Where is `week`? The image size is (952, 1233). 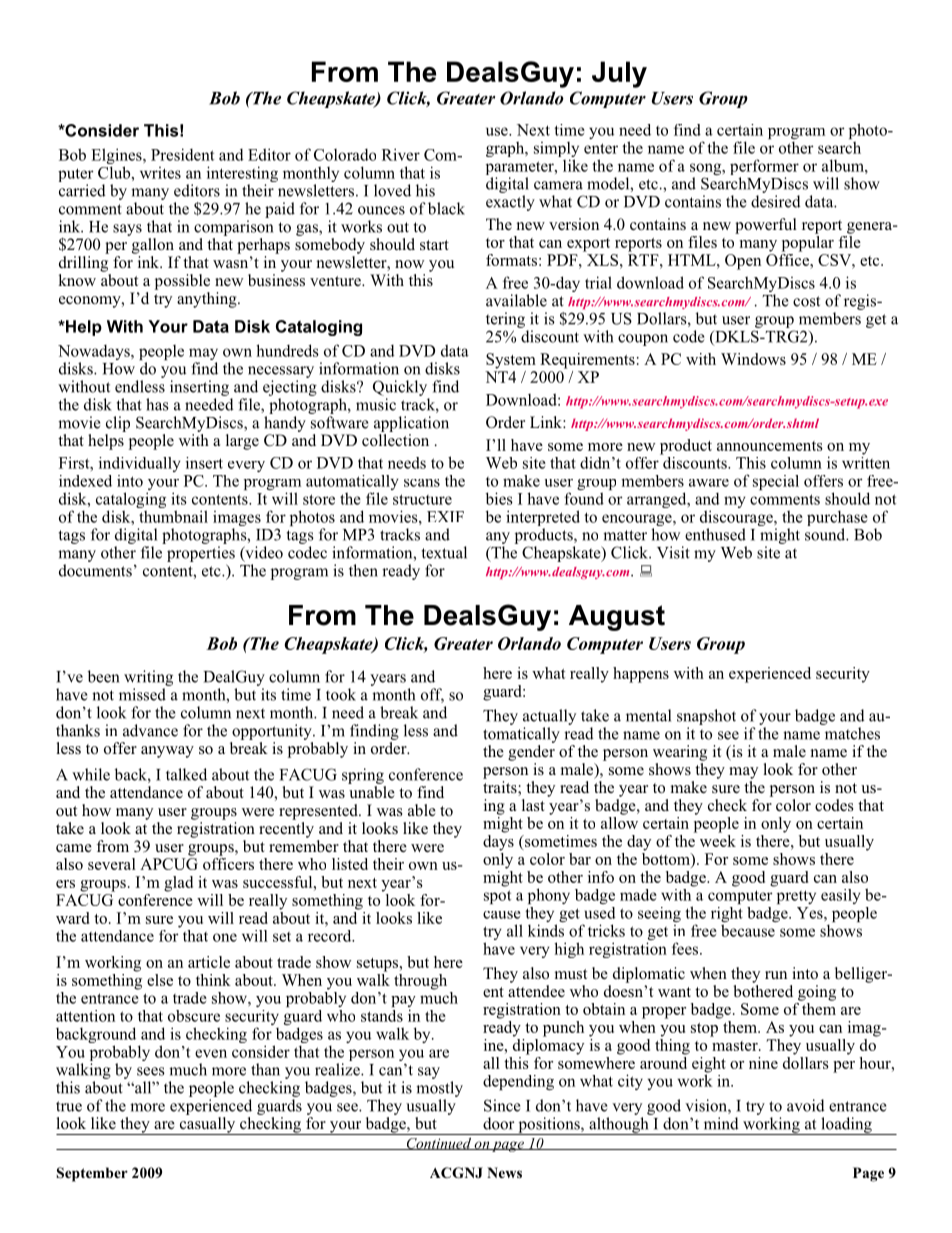
week is located at coordinates (718, 839).
